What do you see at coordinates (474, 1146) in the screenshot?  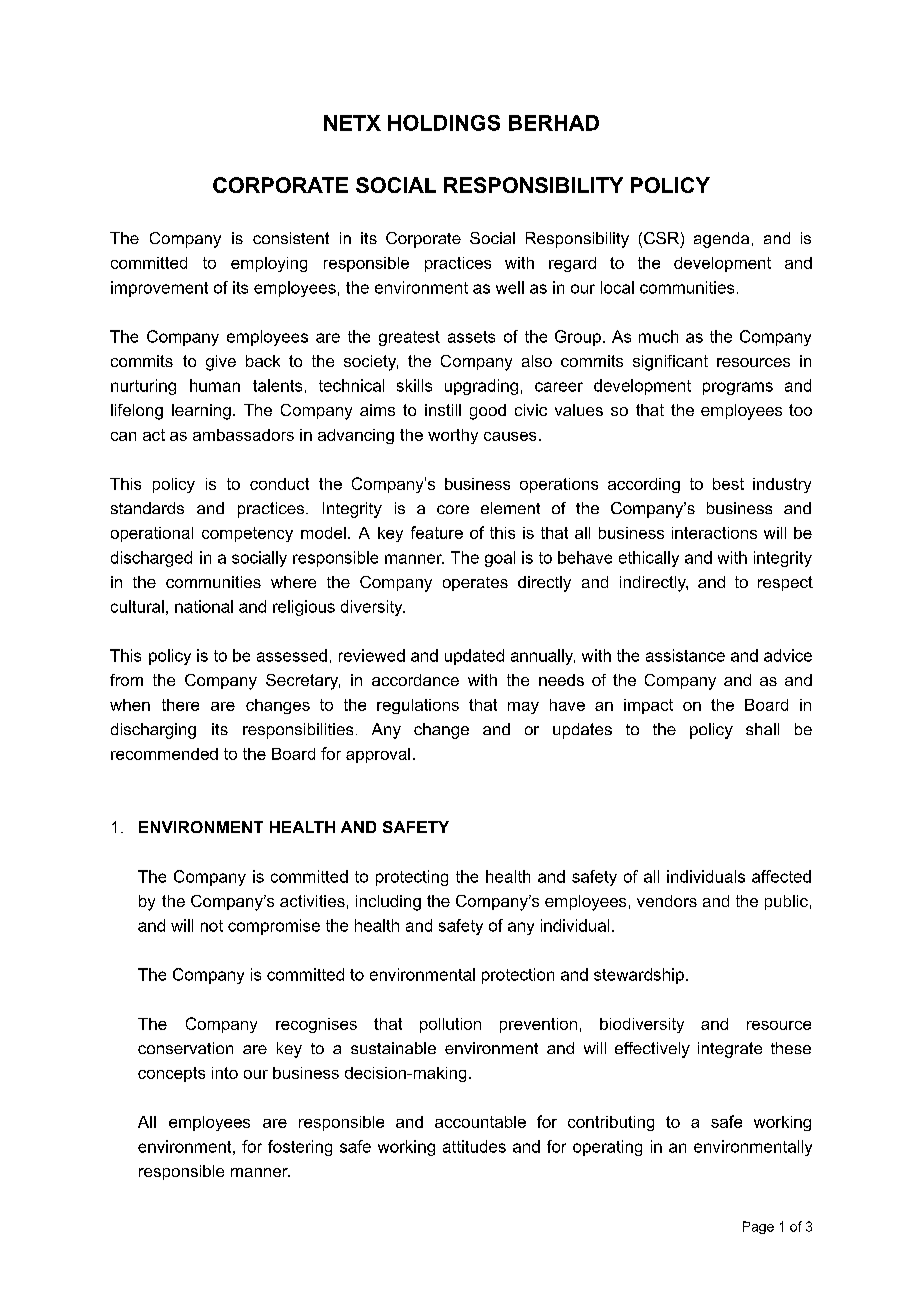 I see `attitudes` at bounding box center [474, 1146].
